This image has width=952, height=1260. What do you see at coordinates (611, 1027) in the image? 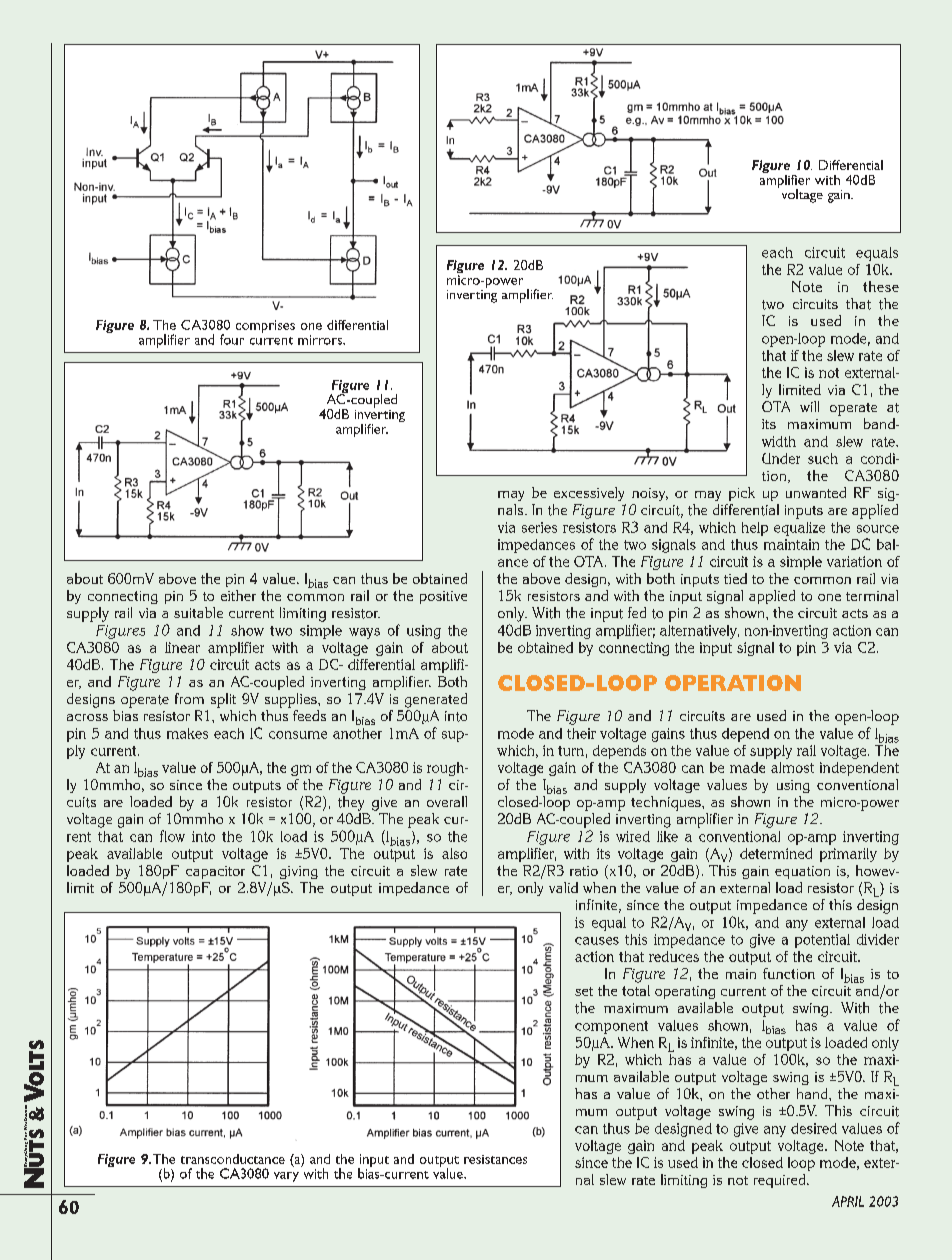
I see `component` at bounding box center [611, 1027].
